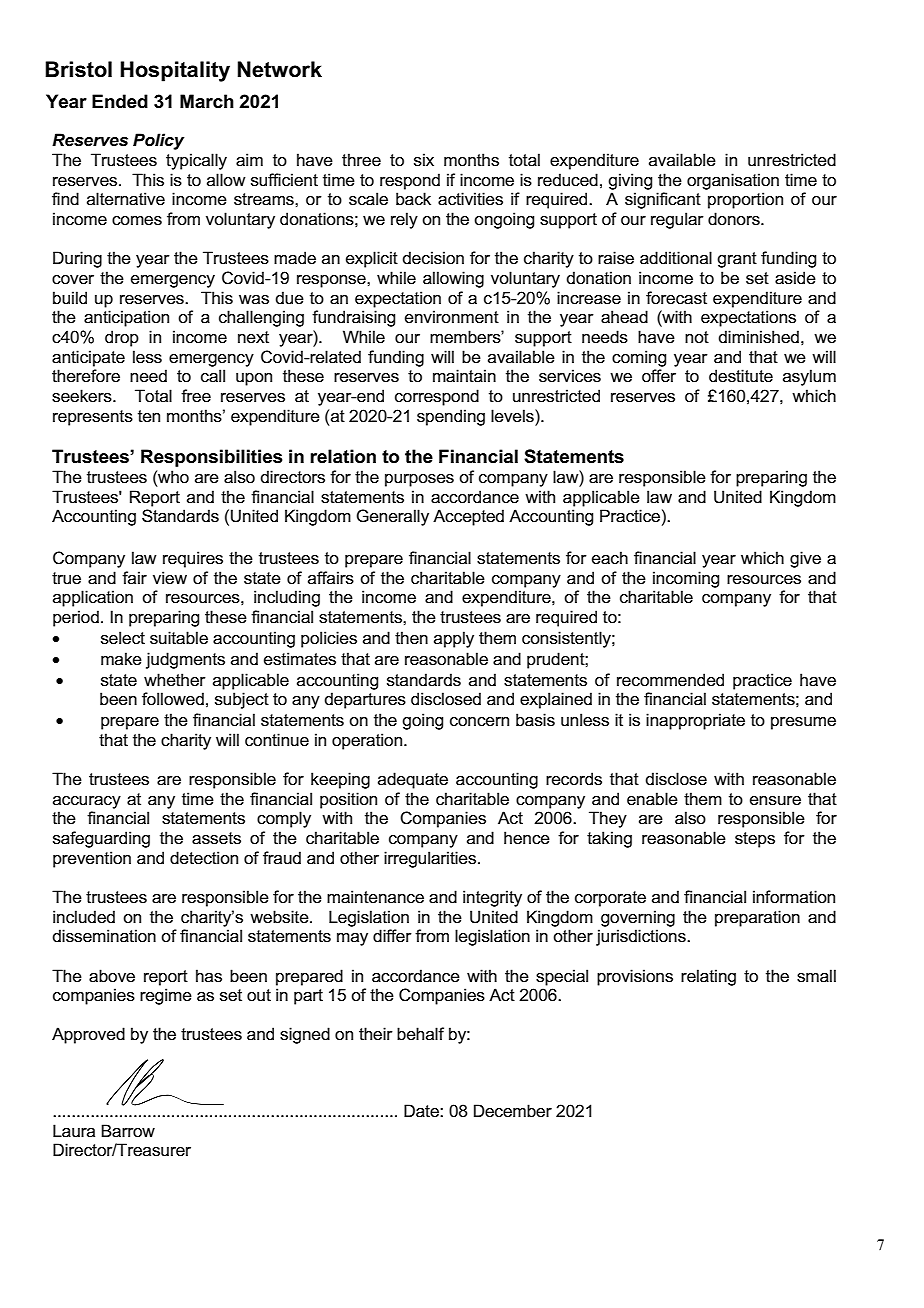  I want to click on December, so click(513, 1110).
